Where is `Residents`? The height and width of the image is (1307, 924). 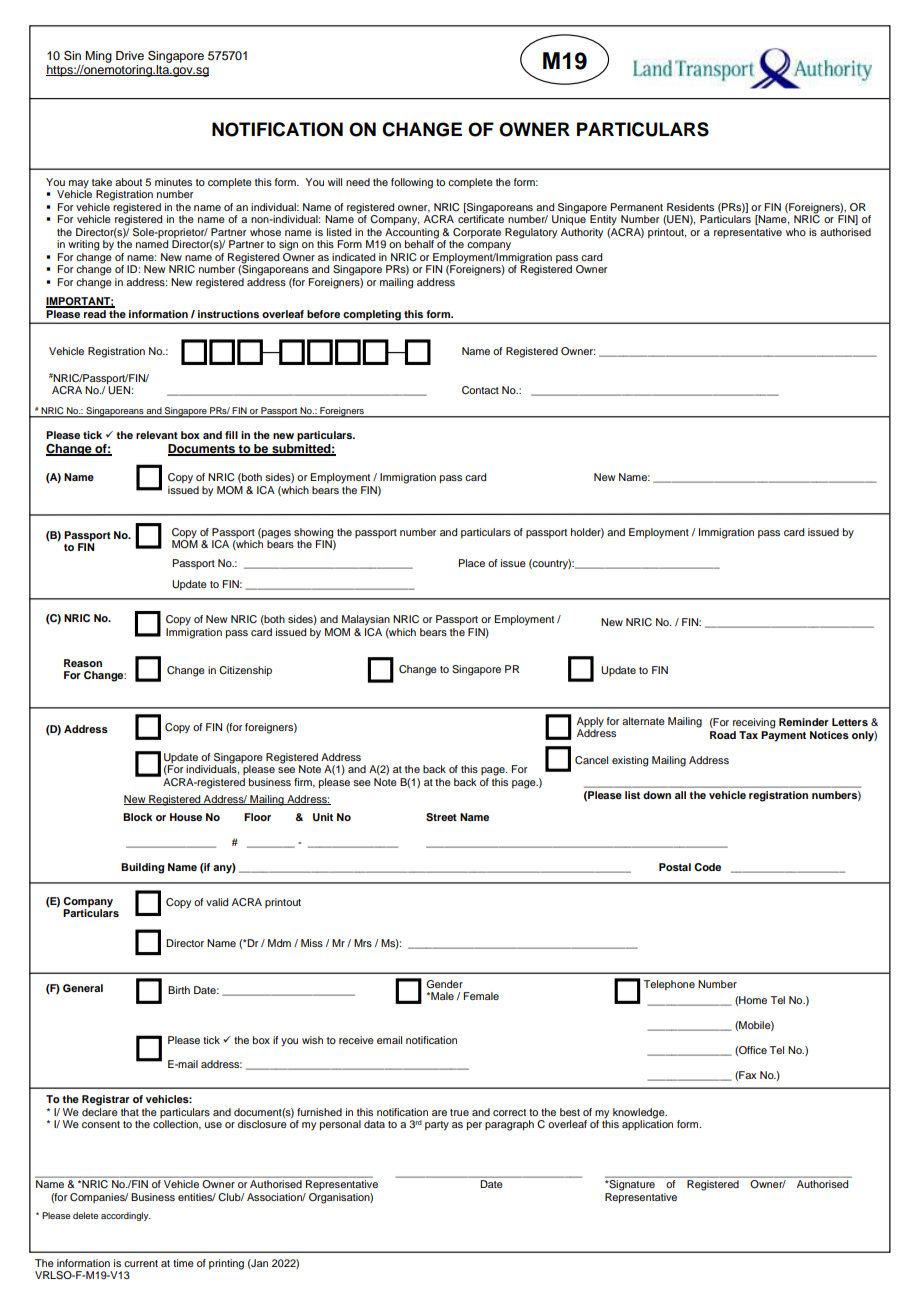 Residents is located at coordinates (690, 207).
